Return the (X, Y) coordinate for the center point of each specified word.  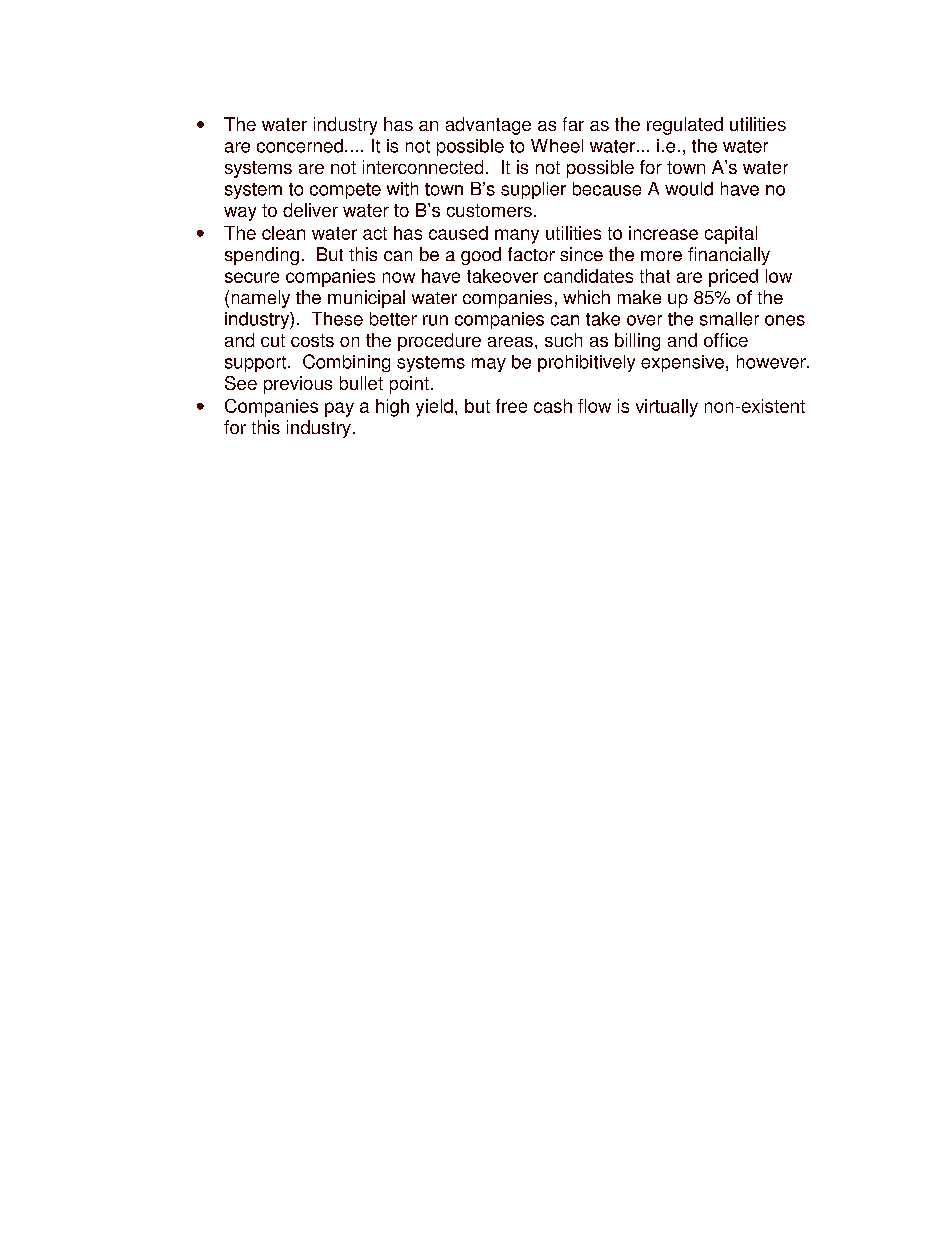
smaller (729, 319)
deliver (310, 210)
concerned (300, 146)
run (435, 320)
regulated (685, 126)
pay (339, 409)
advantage (488, 126)
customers (489, 210)
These (337, 319)
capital (731, 235)
